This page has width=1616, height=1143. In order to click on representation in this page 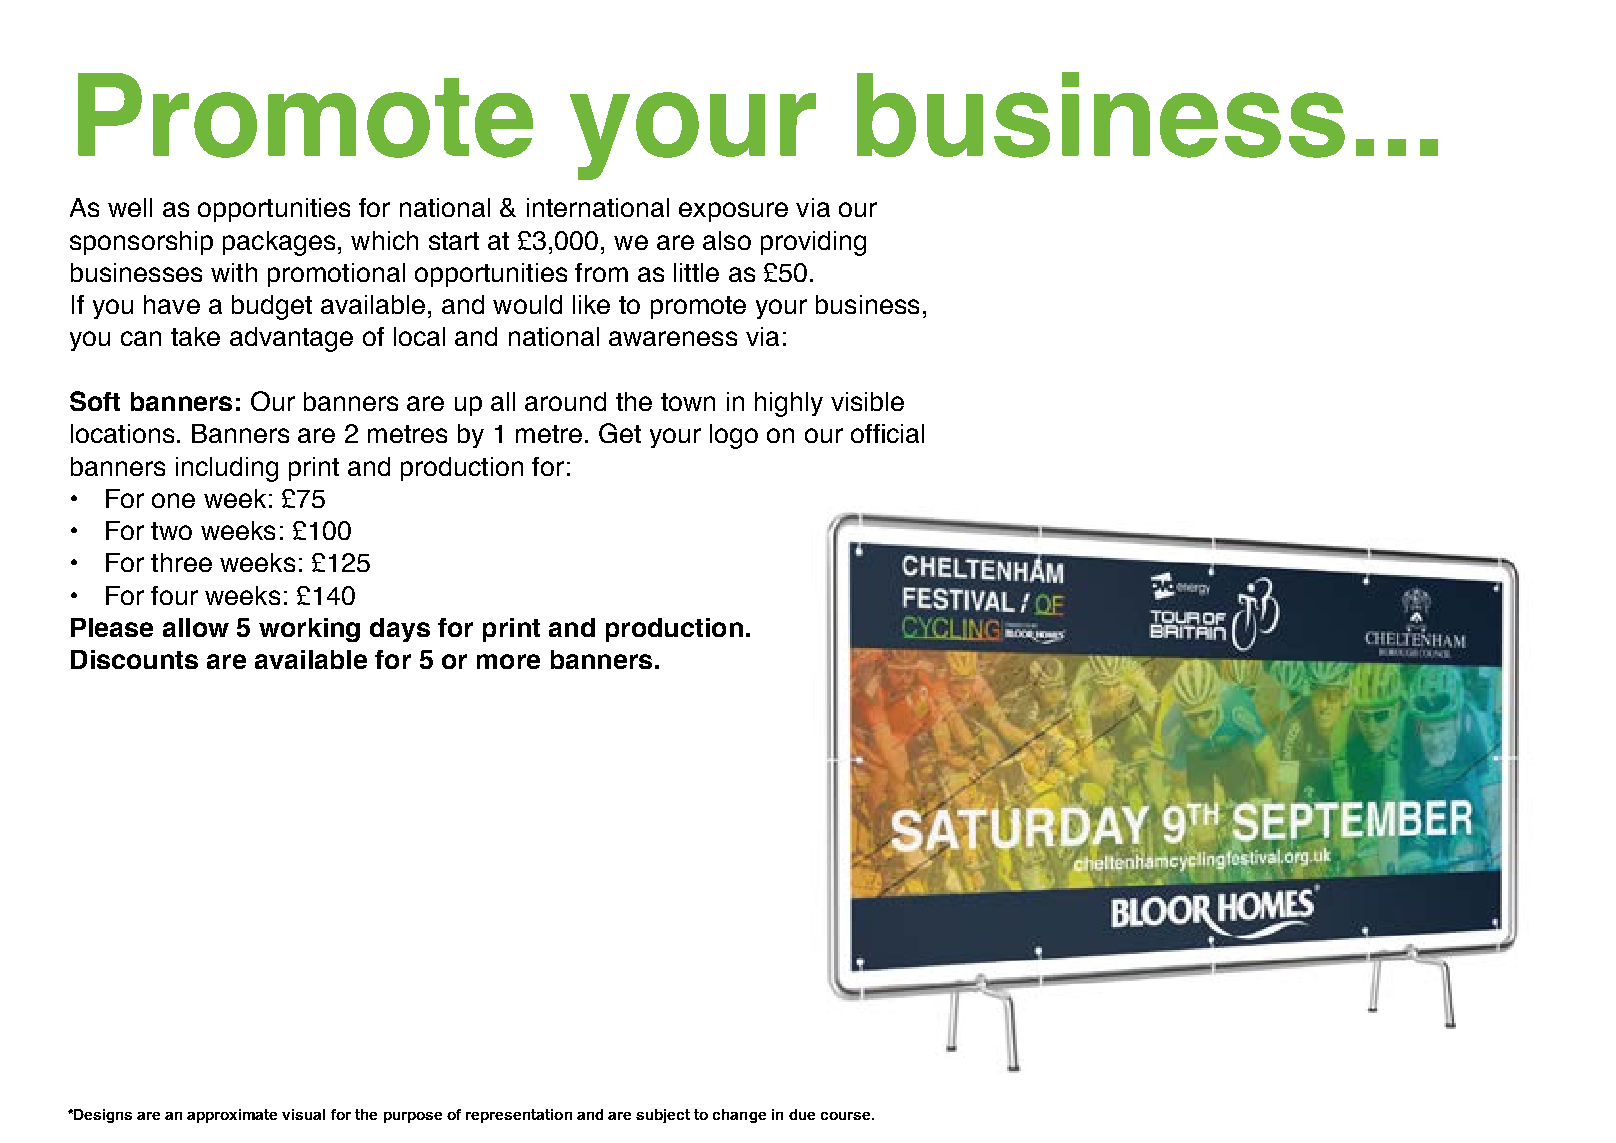, I will do `click(519, 1116)`.
